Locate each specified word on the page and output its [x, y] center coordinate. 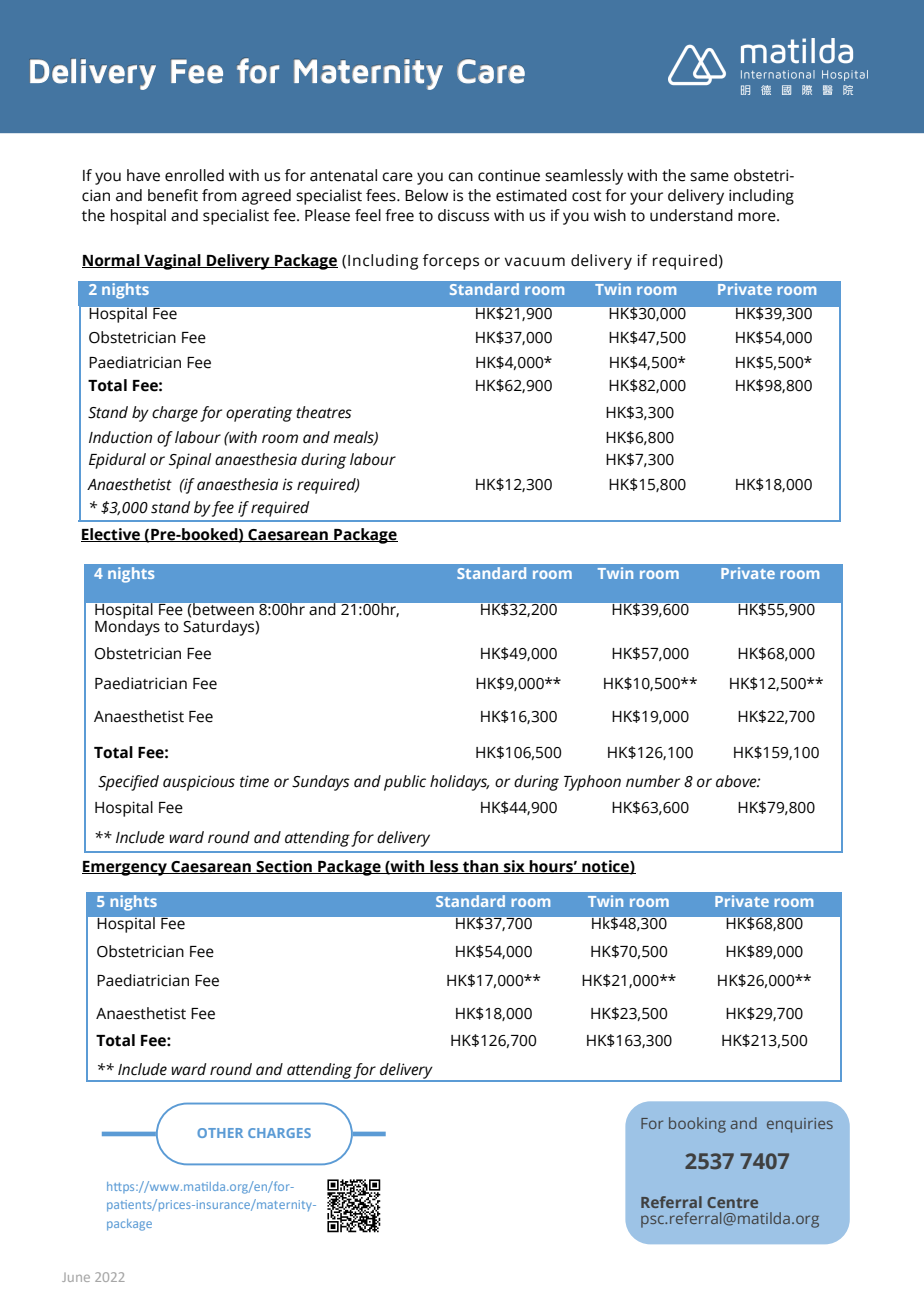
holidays [459, 783]
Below [426, 195]
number [653, 781]
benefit [173, 195]
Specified [128, 783]
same [709, 177]
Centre [732, 1202]
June [76, 1277]
